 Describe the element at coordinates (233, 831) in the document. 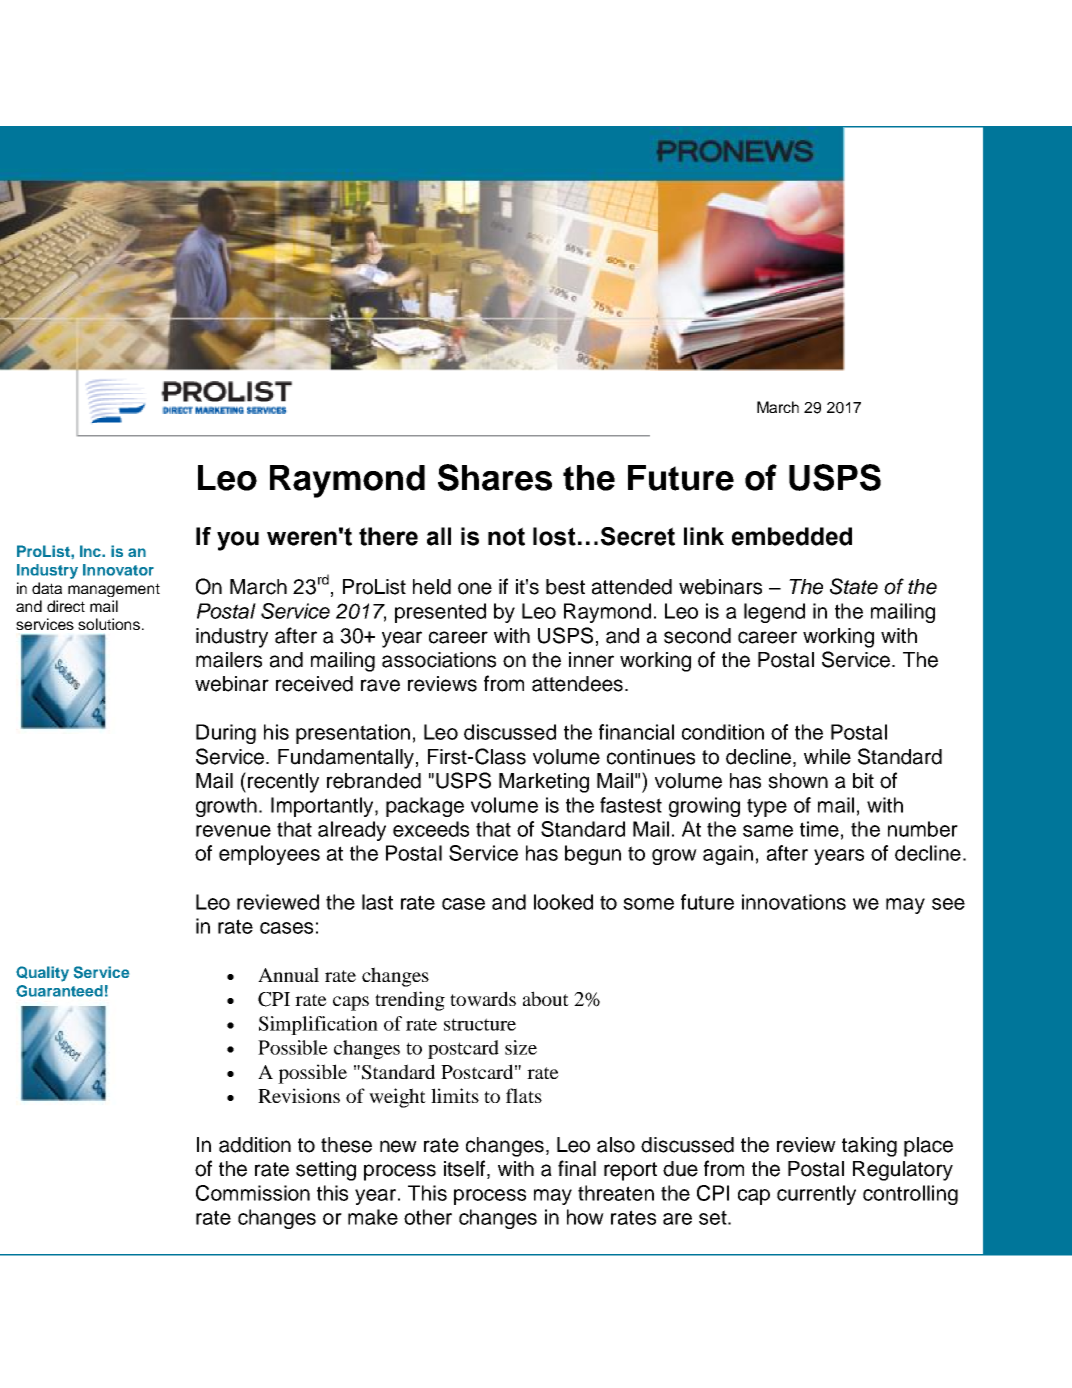

I see `revenue` at that location.
